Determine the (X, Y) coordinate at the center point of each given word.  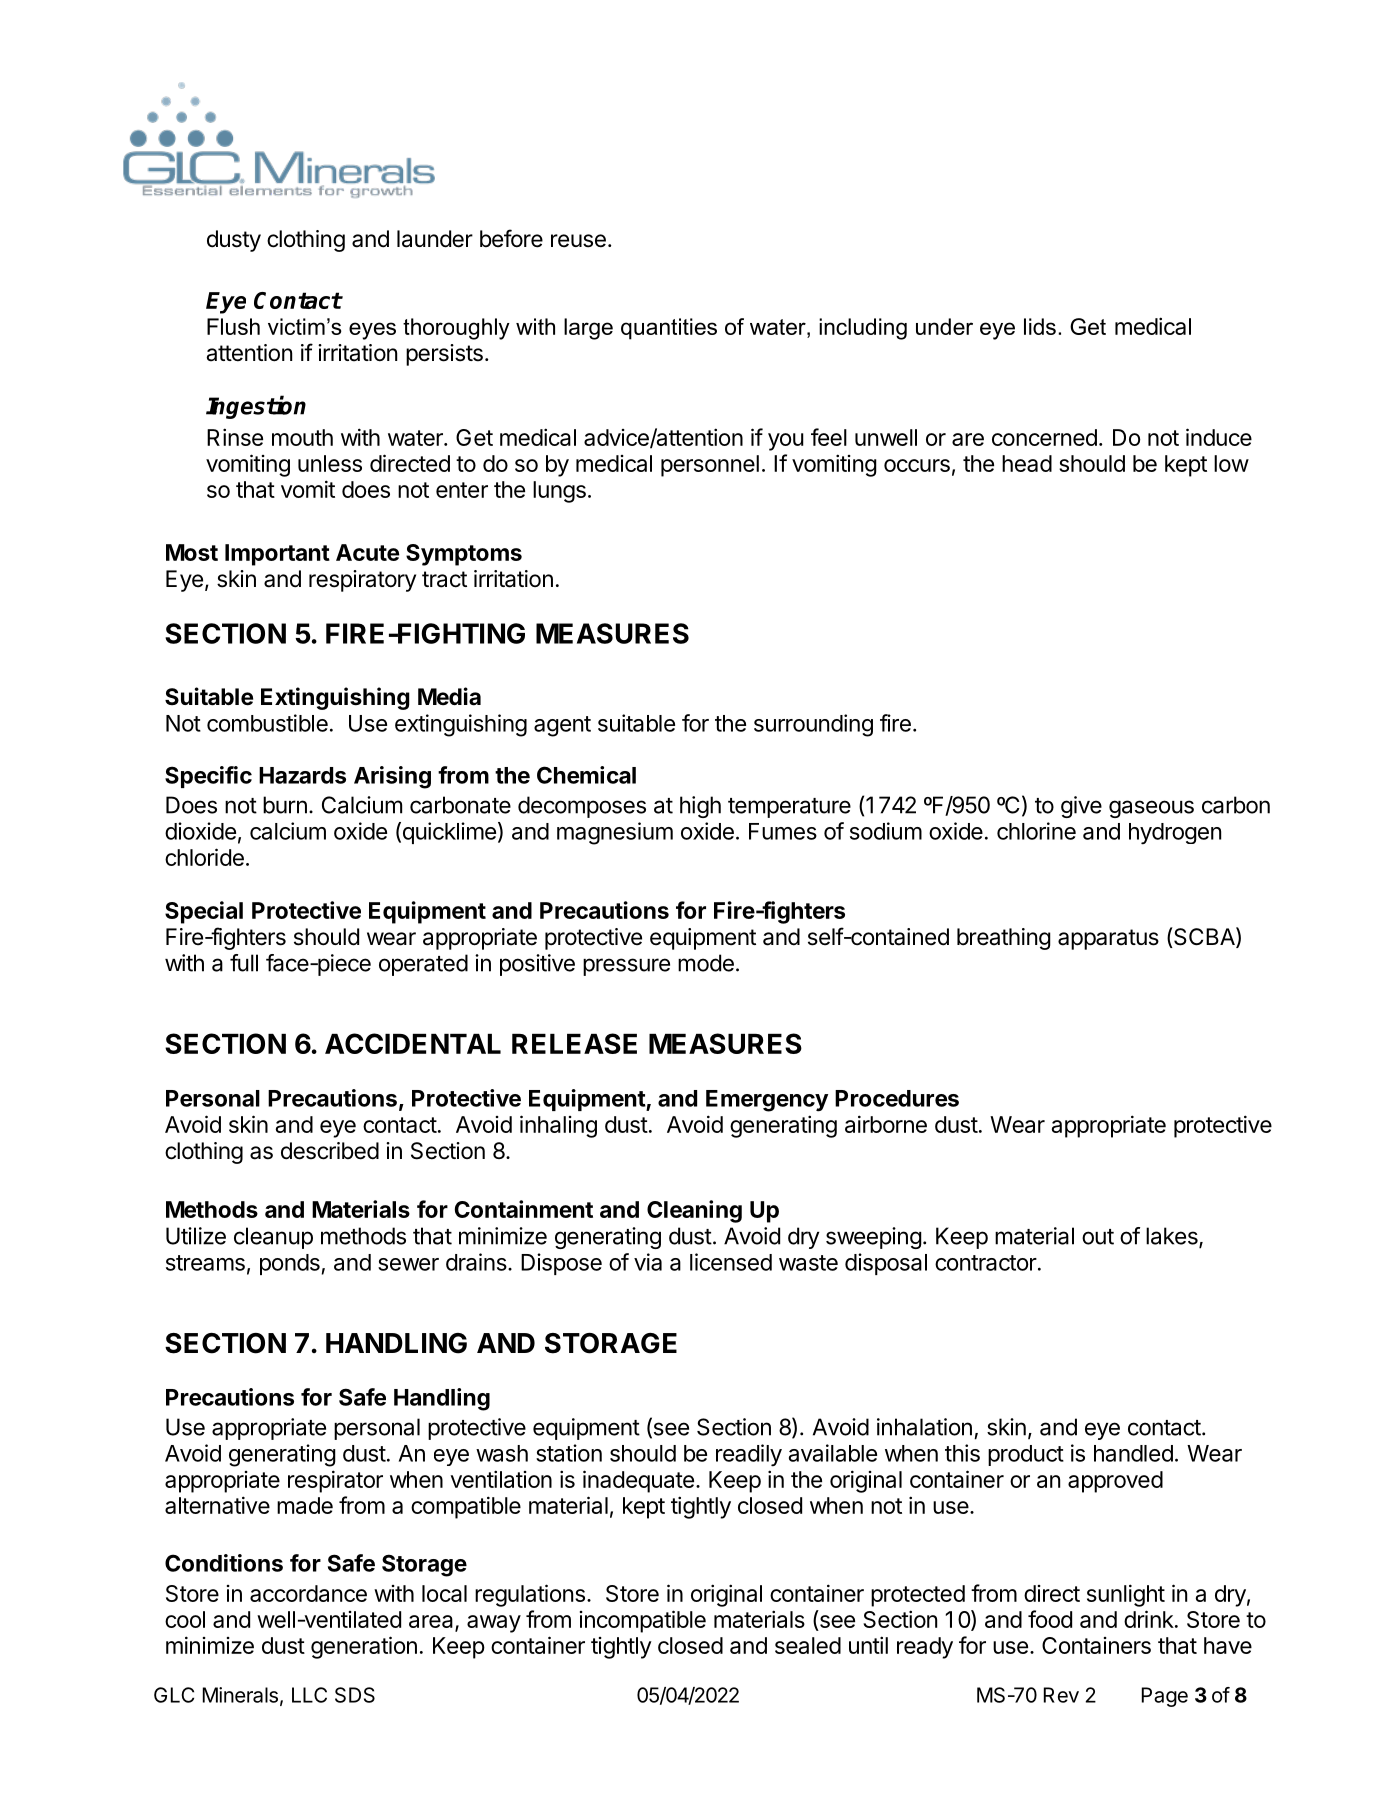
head (1027, 463)
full (244, 963)
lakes (1173, 1237)
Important (277, 555)
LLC (309, 1695)
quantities (669, 329)
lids (1040, 326)
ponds (290, 1264)
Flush (233, 326)
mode (706, 963)
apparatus (1108, 939)
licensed (731, 1262)
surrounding (813, 725)
